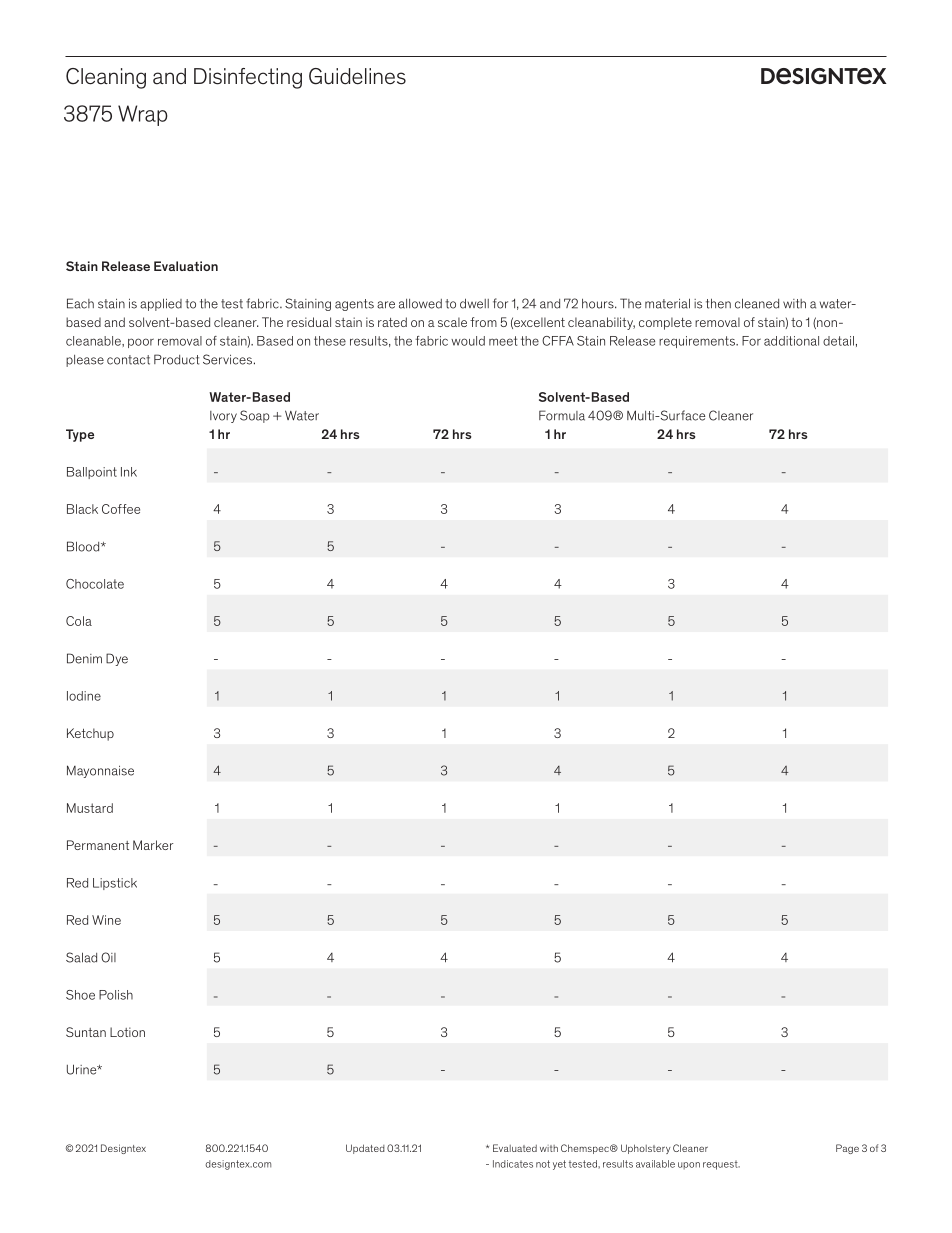  Describe the element at coordinates (721, 1165) in the screenshot. I see `request` at that location.
